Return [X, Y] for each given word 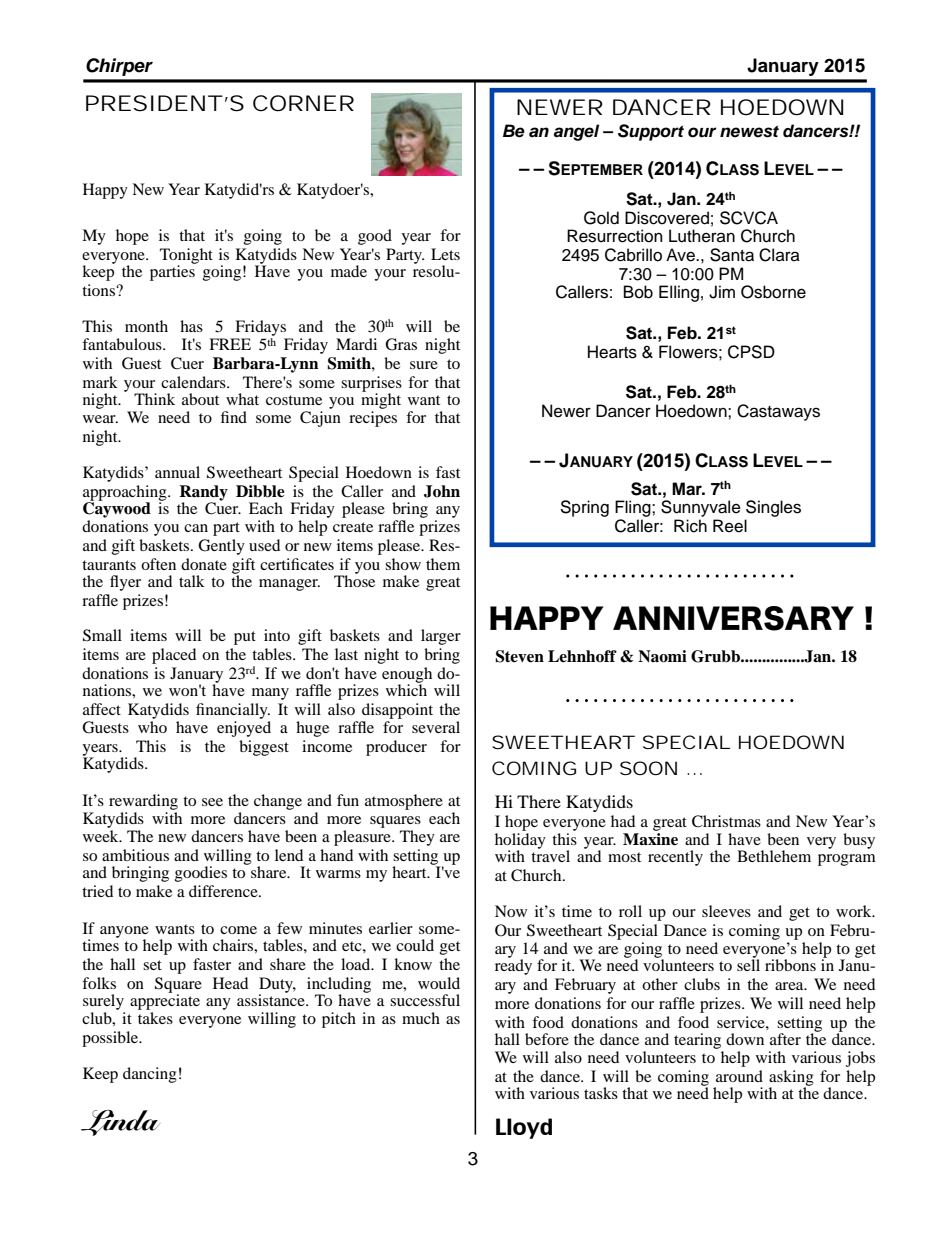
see [212, 802]
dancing [150, 1075]
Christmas [726, 821]
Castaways [778, 412]
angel [576, 132]
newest [749, 131]
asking [791, 1079]
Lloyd [524, 1128]
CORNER [303, 103]
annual [177, 472]
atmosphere [404, 802]
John [442, 491]
